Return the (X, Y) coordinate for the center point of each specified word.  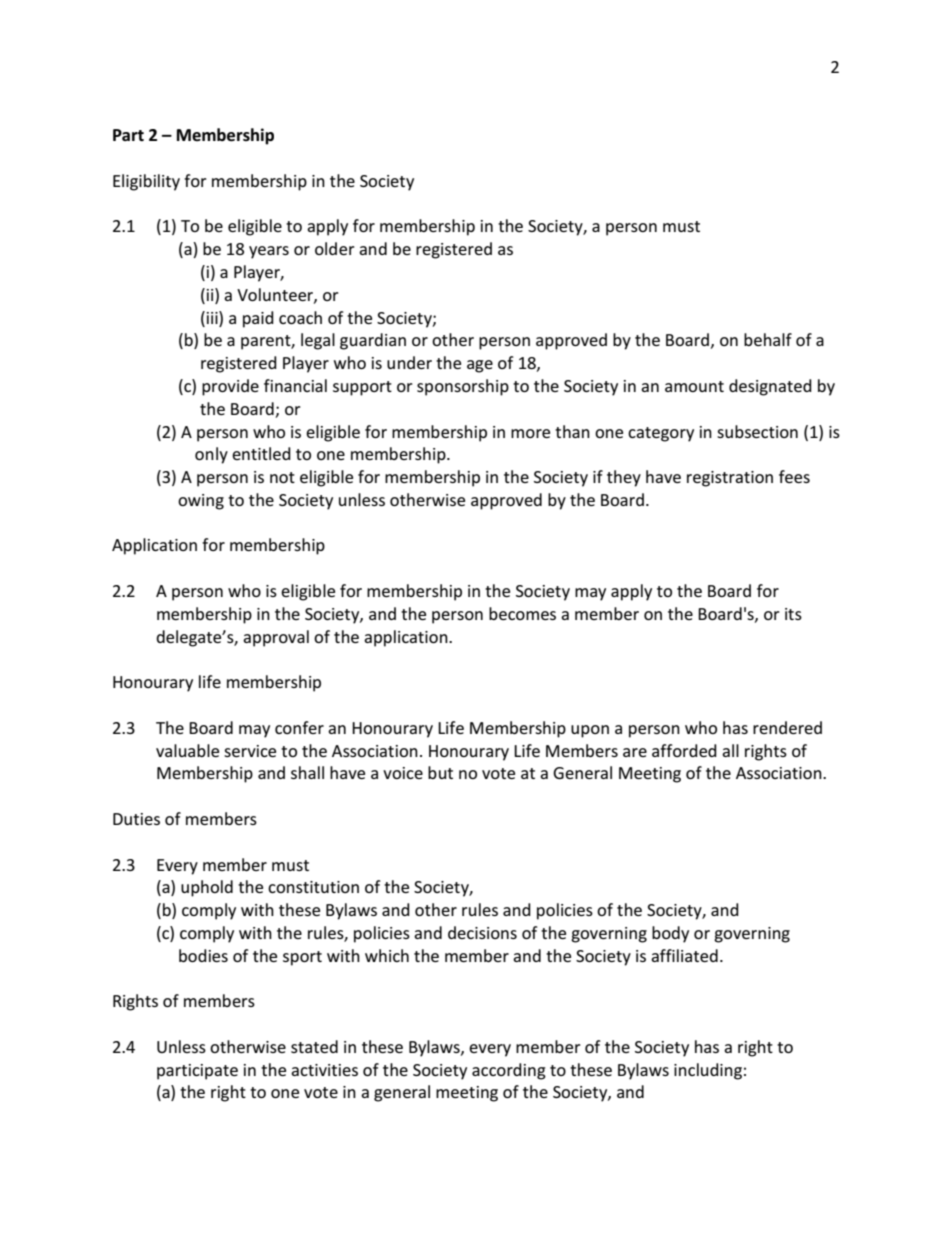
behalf (768, 339)
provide (230, 387)
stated (314, 1046)
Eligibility (146, 182)
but (440, 772)
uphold (207, 888)
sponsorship (463, 387)
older (335, 248)
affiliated (684, 955)
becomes (522, 613)
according (509, 1071)
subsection (757, 431)
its (793, 614)
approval (276, 638)
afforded (684, 750)
